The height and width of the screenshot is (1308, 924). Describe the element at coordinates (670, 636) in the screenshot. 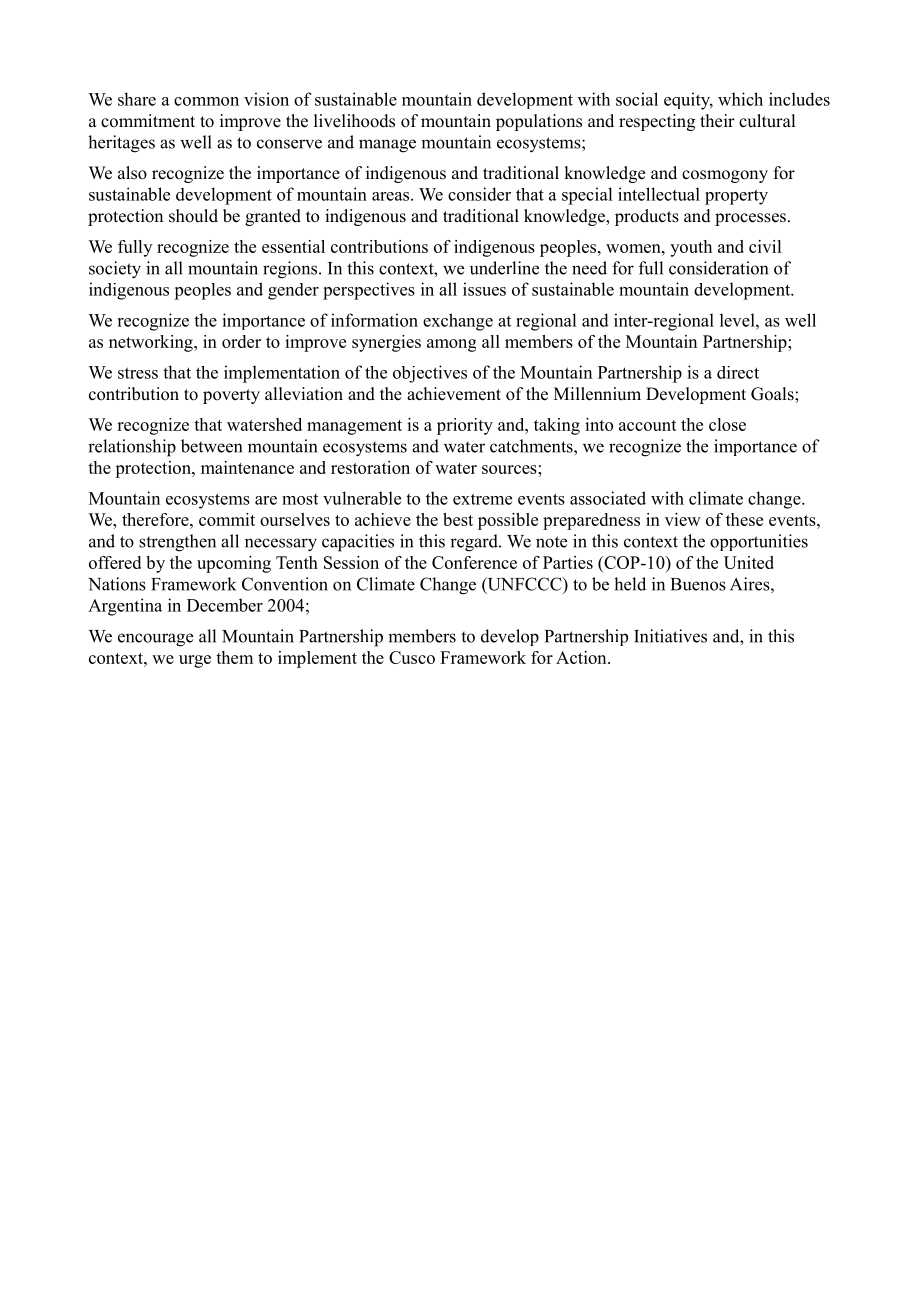

I see `Initiatives` at that location.
